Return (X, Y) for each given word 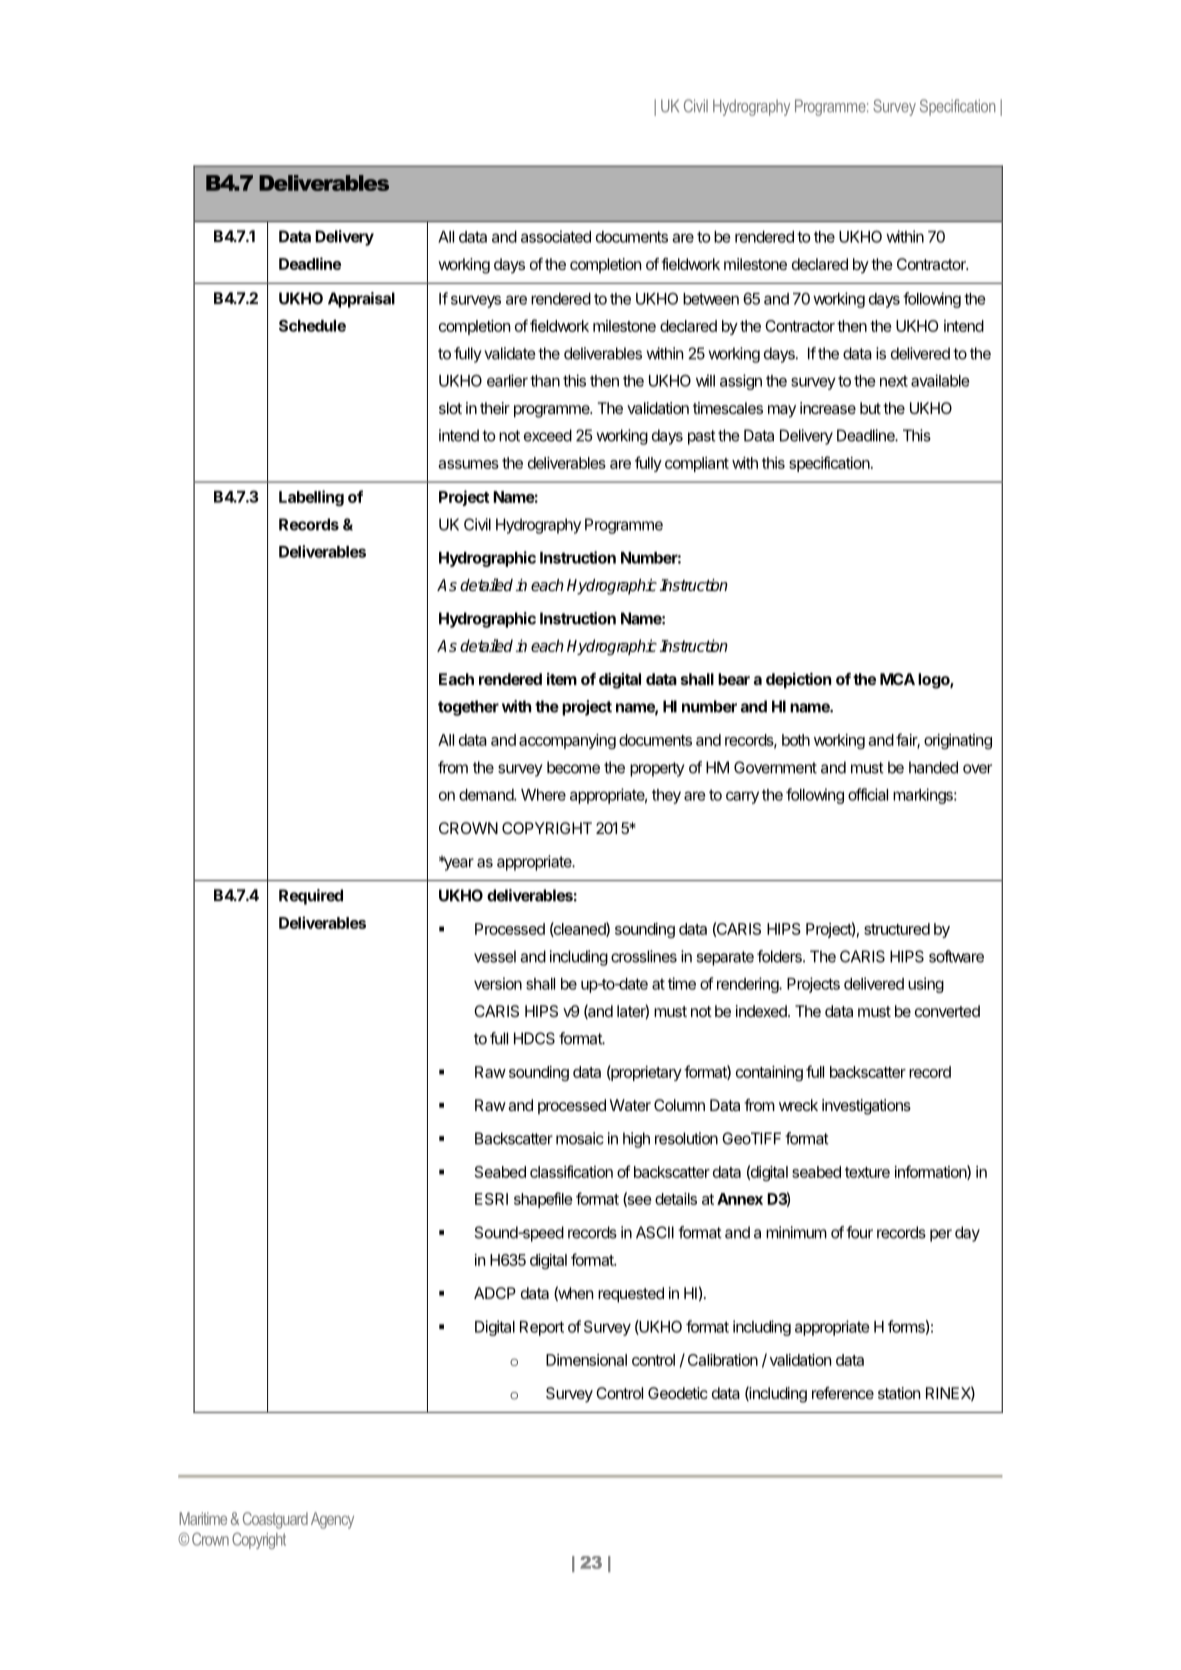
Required (311, 897)
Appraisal (361, 300)
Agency (332, 1520)
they (666, 796)
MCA (897, 679)
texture (867, 1172)
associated (556, 236)
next (894, 381)
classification (571, 1171)
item (562, 679)
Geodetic (678, 1393)
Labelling (311, 498)
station (899, 1393)
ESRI (491, 1199)
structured (897, 929)
